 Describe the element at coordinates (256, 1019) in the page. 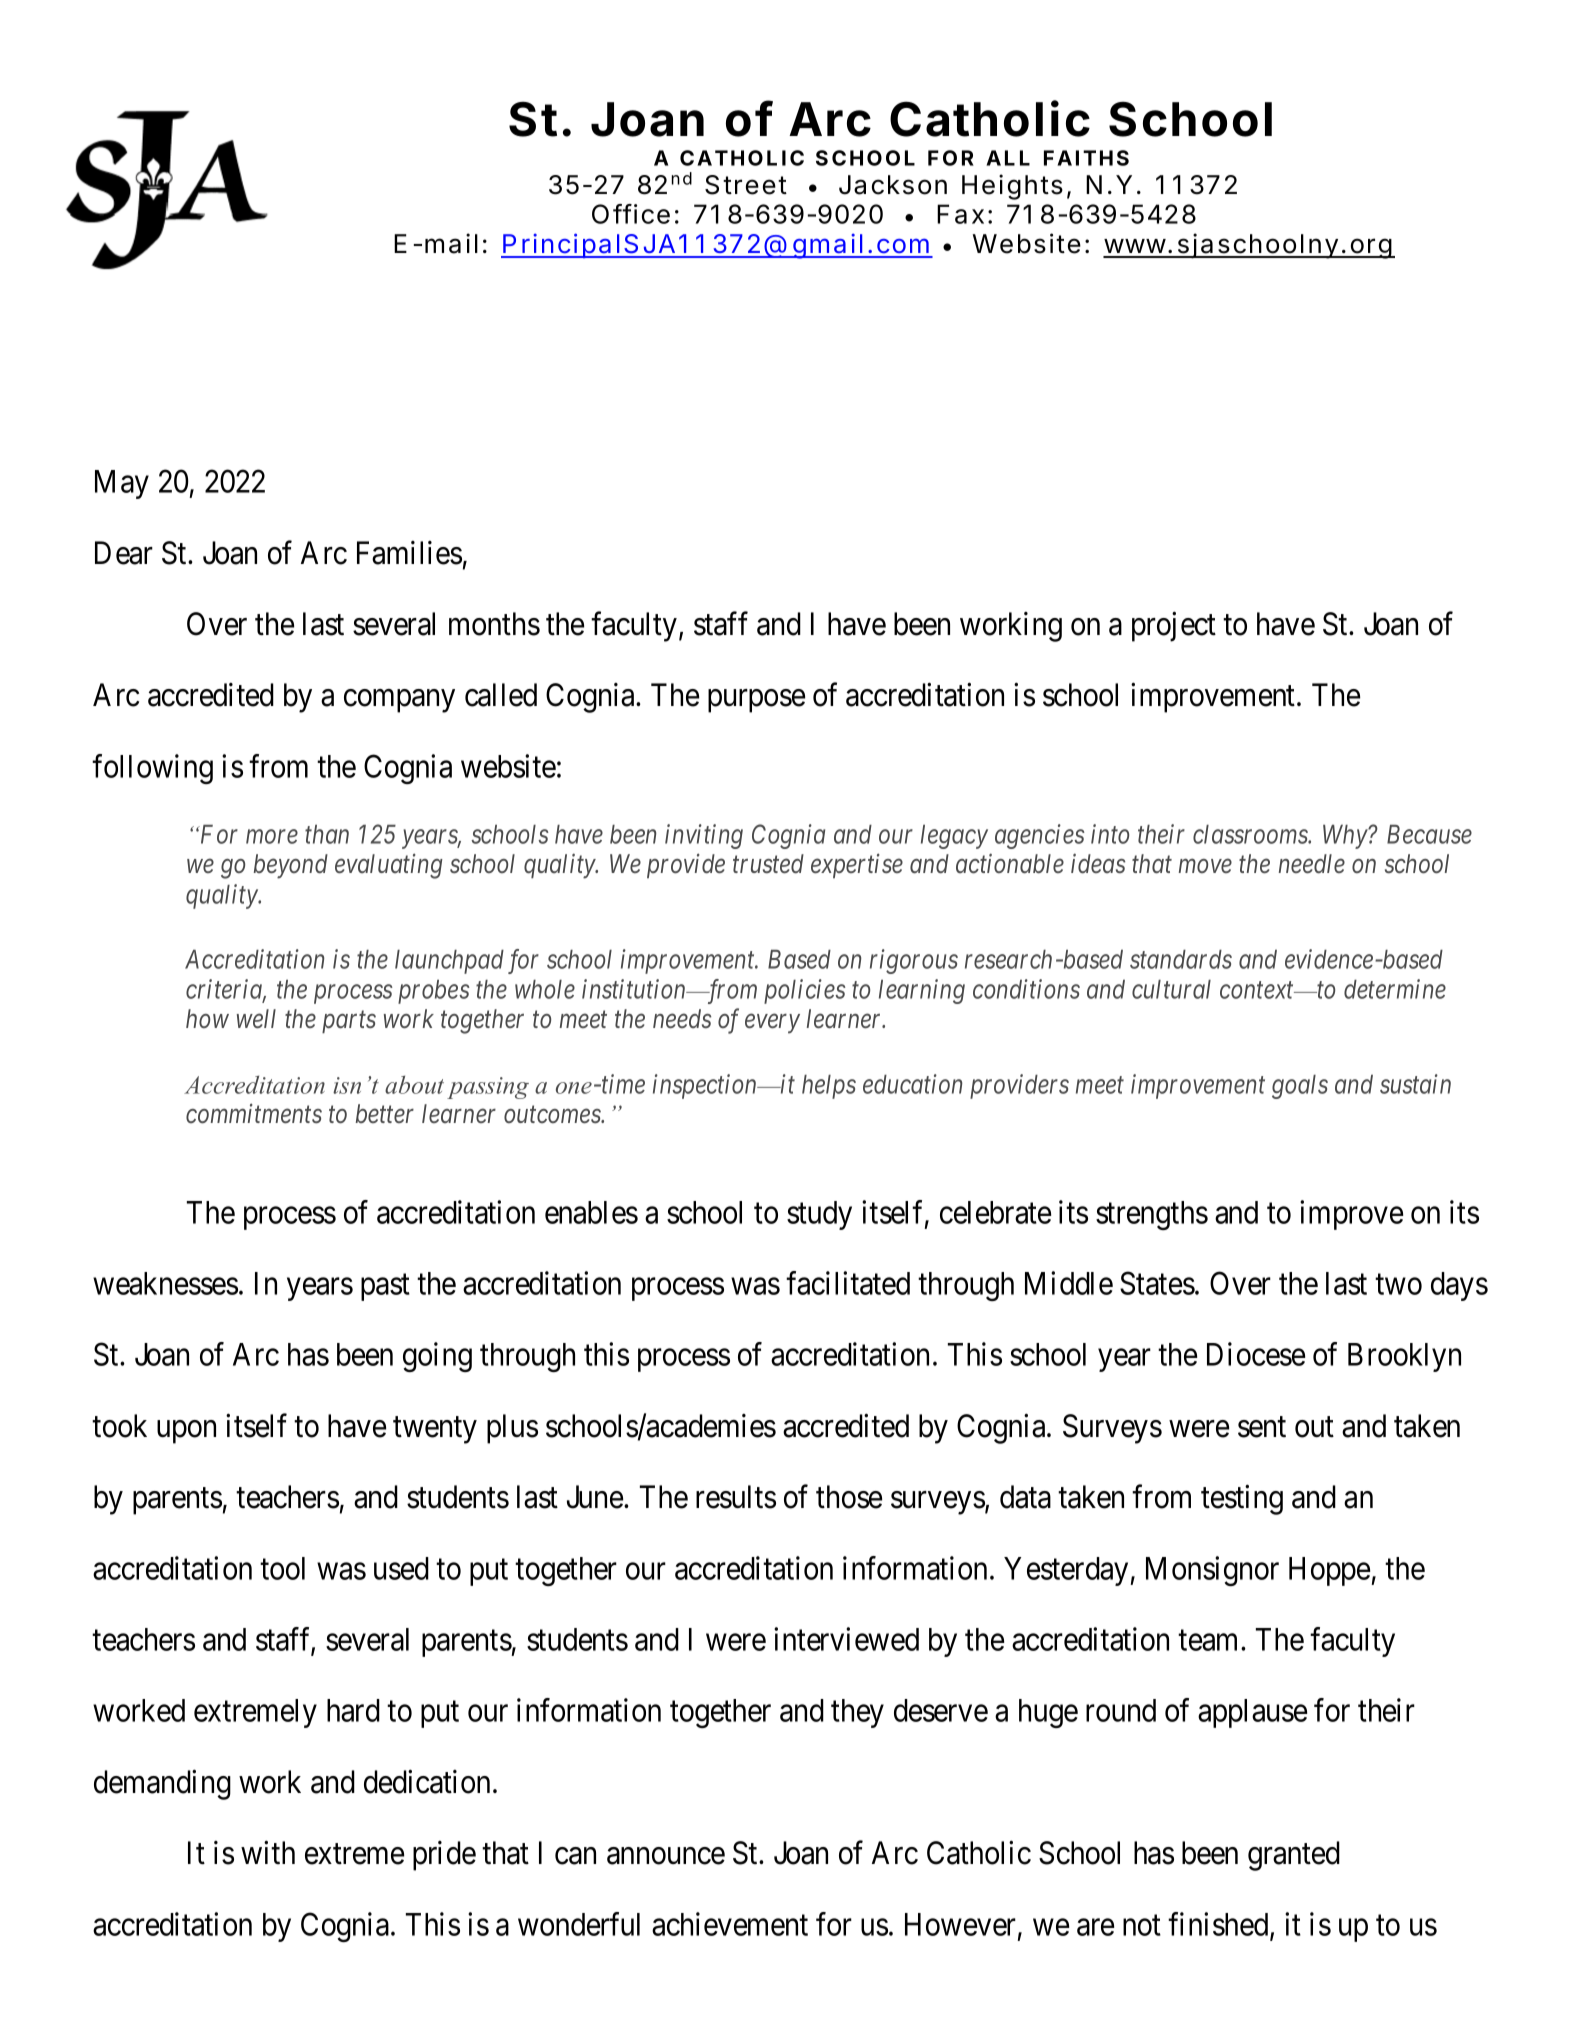

I see `well` at that location.
